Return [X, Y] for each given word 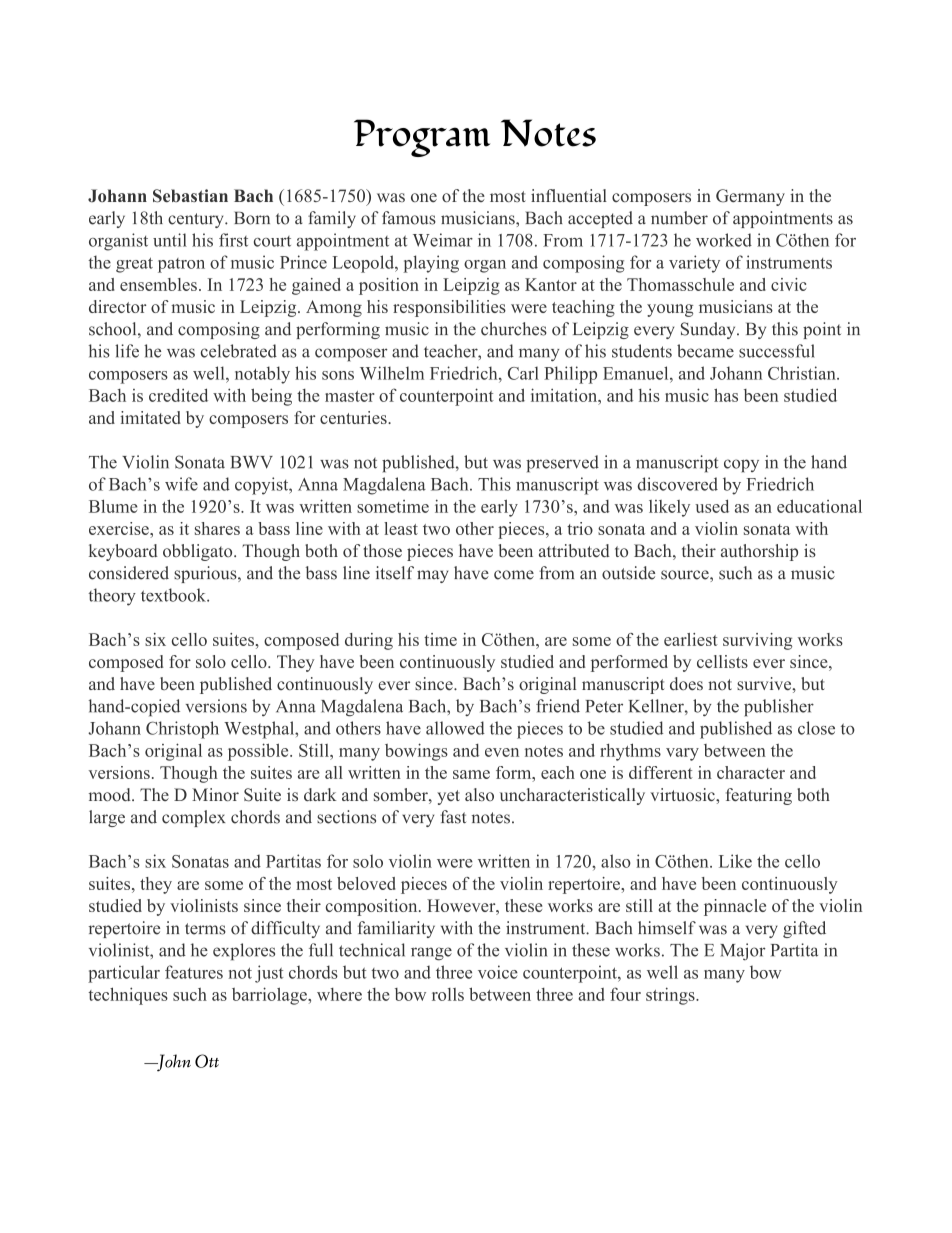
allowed [455, 728]
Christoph [182, 730]
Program [422, 138]
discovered [677, 484]
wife [181, 484]
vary [682, 754]
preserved [562, 464]
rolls [448, 994]
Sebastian [190, 196]
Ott [207, 1061]
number [679, 218]
